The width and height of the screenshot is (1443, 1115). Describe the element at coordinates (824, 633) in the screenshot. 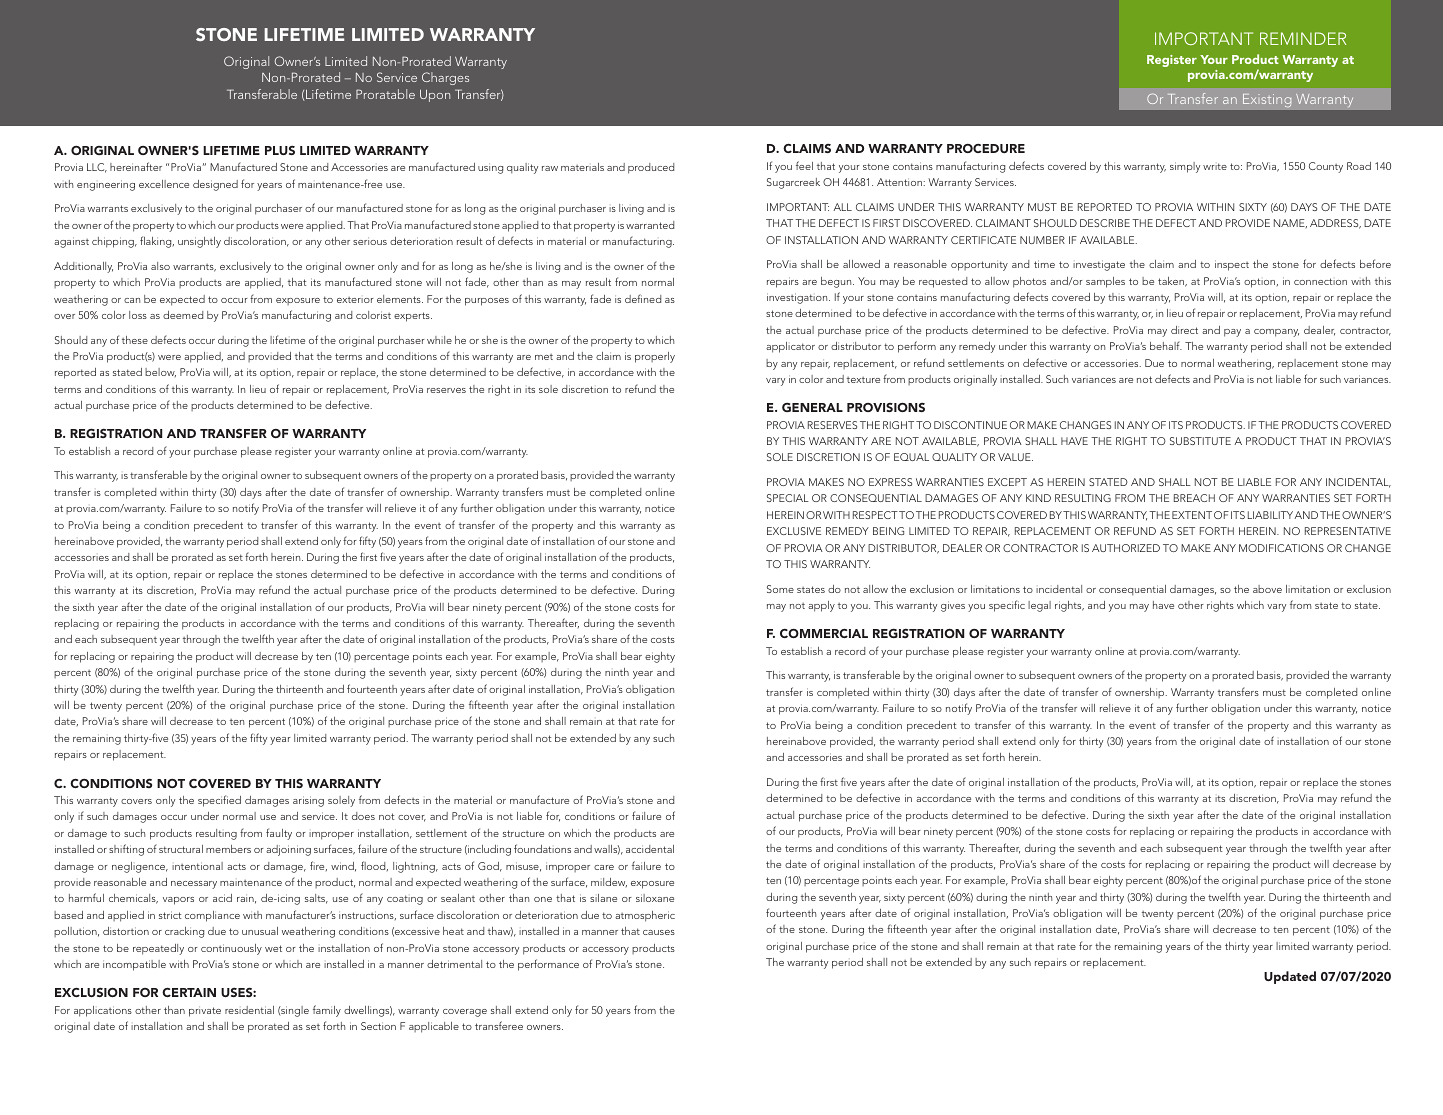

I see `COMMERCIAL` at that location.
